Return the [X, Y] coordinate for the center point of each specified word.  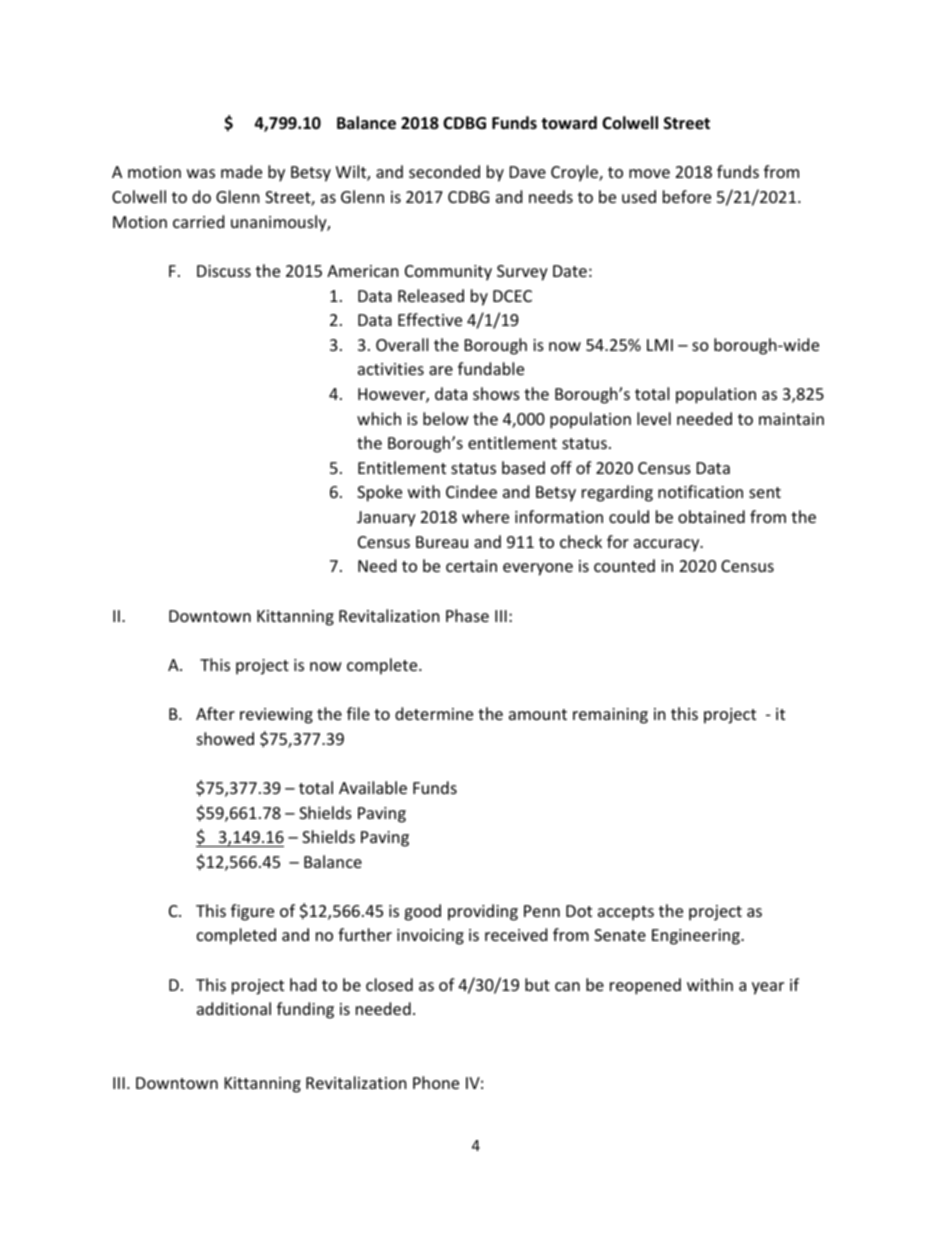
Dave [528, 172]
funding [305, 1010]
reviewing [276, 716]
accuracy [668, 545]
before [687, 196]
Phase [467, 615]
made [241, 171]
